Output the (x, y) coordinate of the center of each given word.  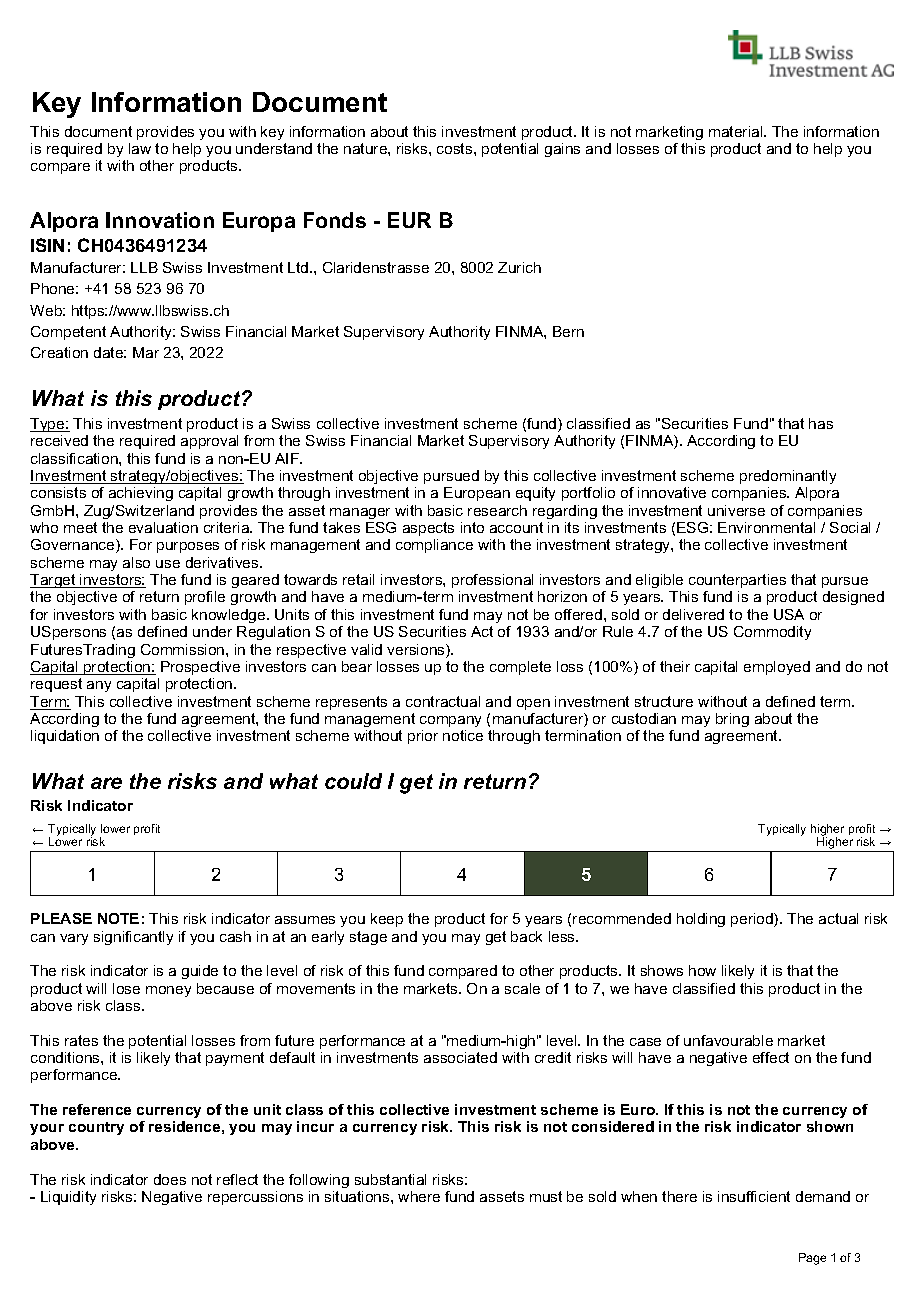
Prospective (200, 668)
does (170, 1179)
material (737, 131)
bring (732, 720)
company (450, 721)
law (140, 148)
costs (456, 148)
